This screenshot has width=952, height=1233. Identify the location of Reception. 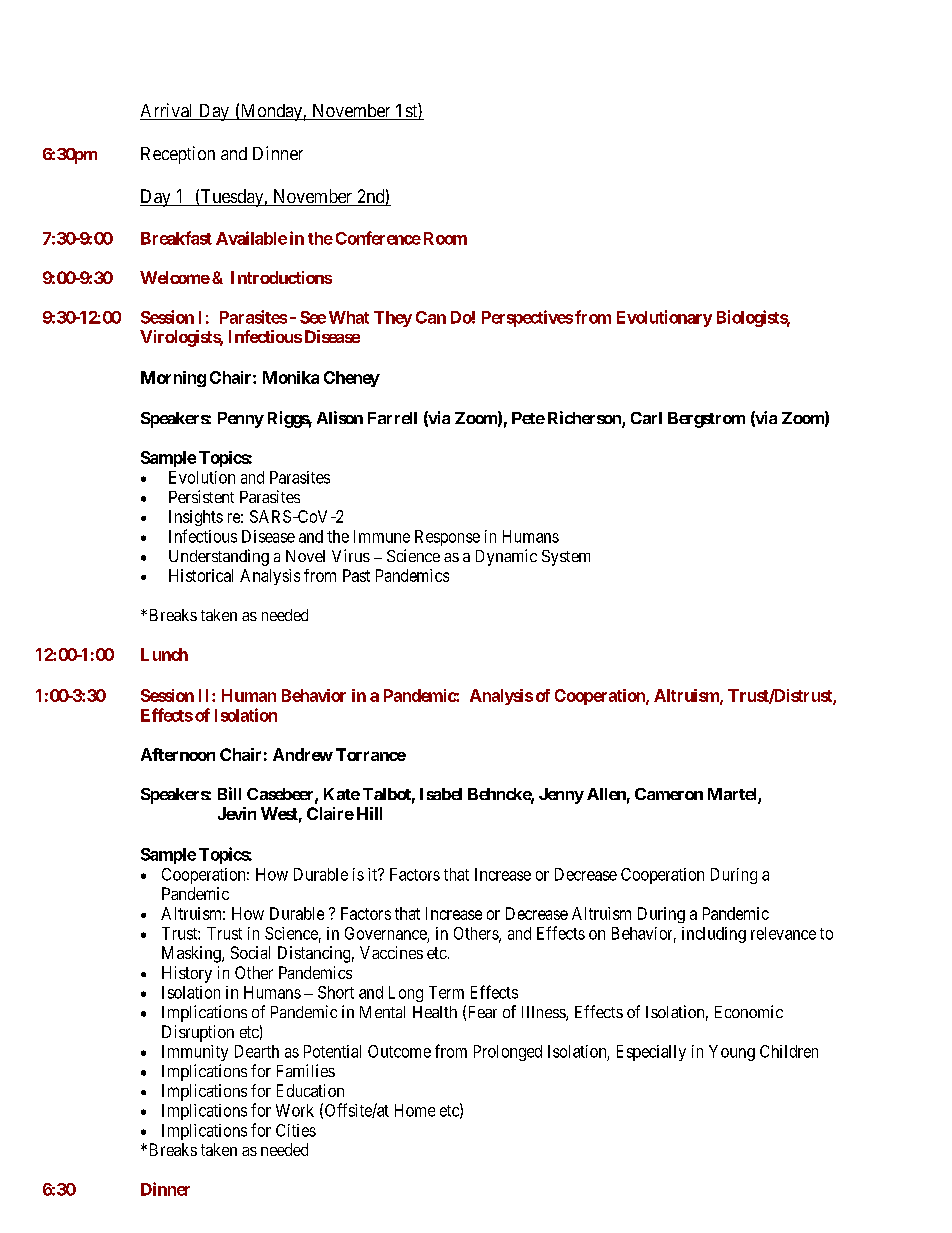
(178, 155).
